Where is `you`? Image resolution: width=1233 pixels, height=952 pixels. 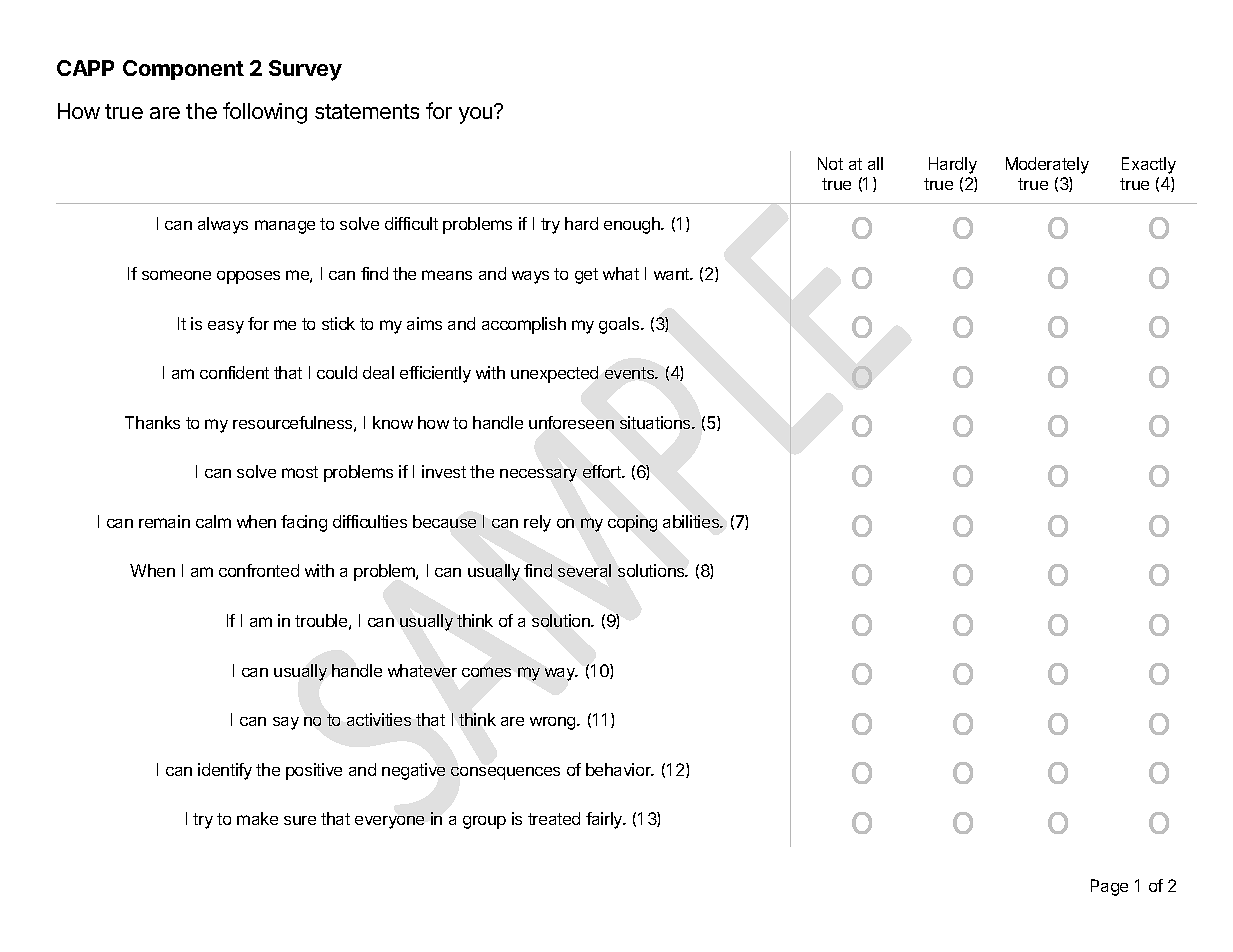
you is located at coordinates (475, 115).
